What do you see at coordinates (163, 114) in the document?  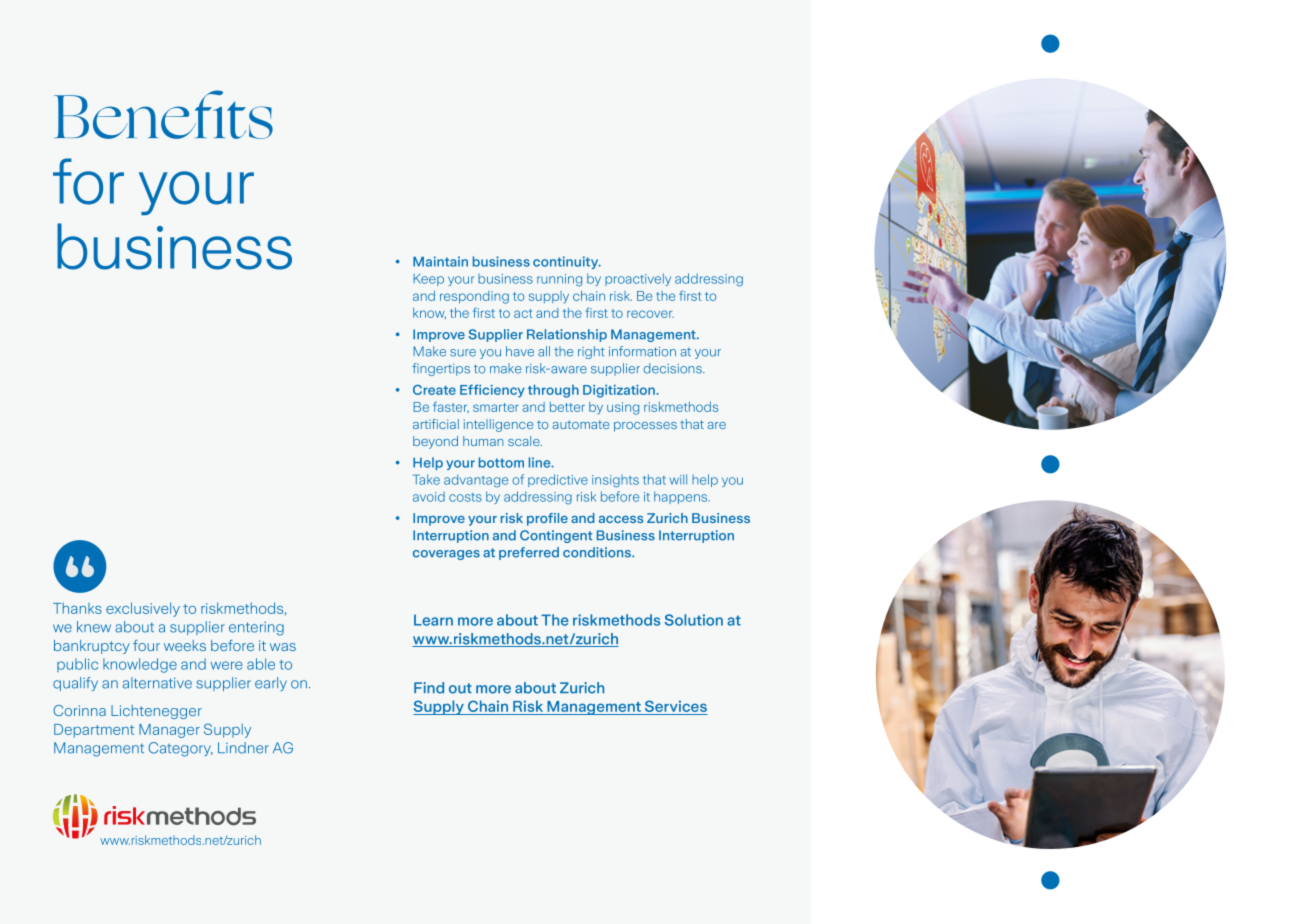 I see `Benefits` at bounding box center [163, 114].
